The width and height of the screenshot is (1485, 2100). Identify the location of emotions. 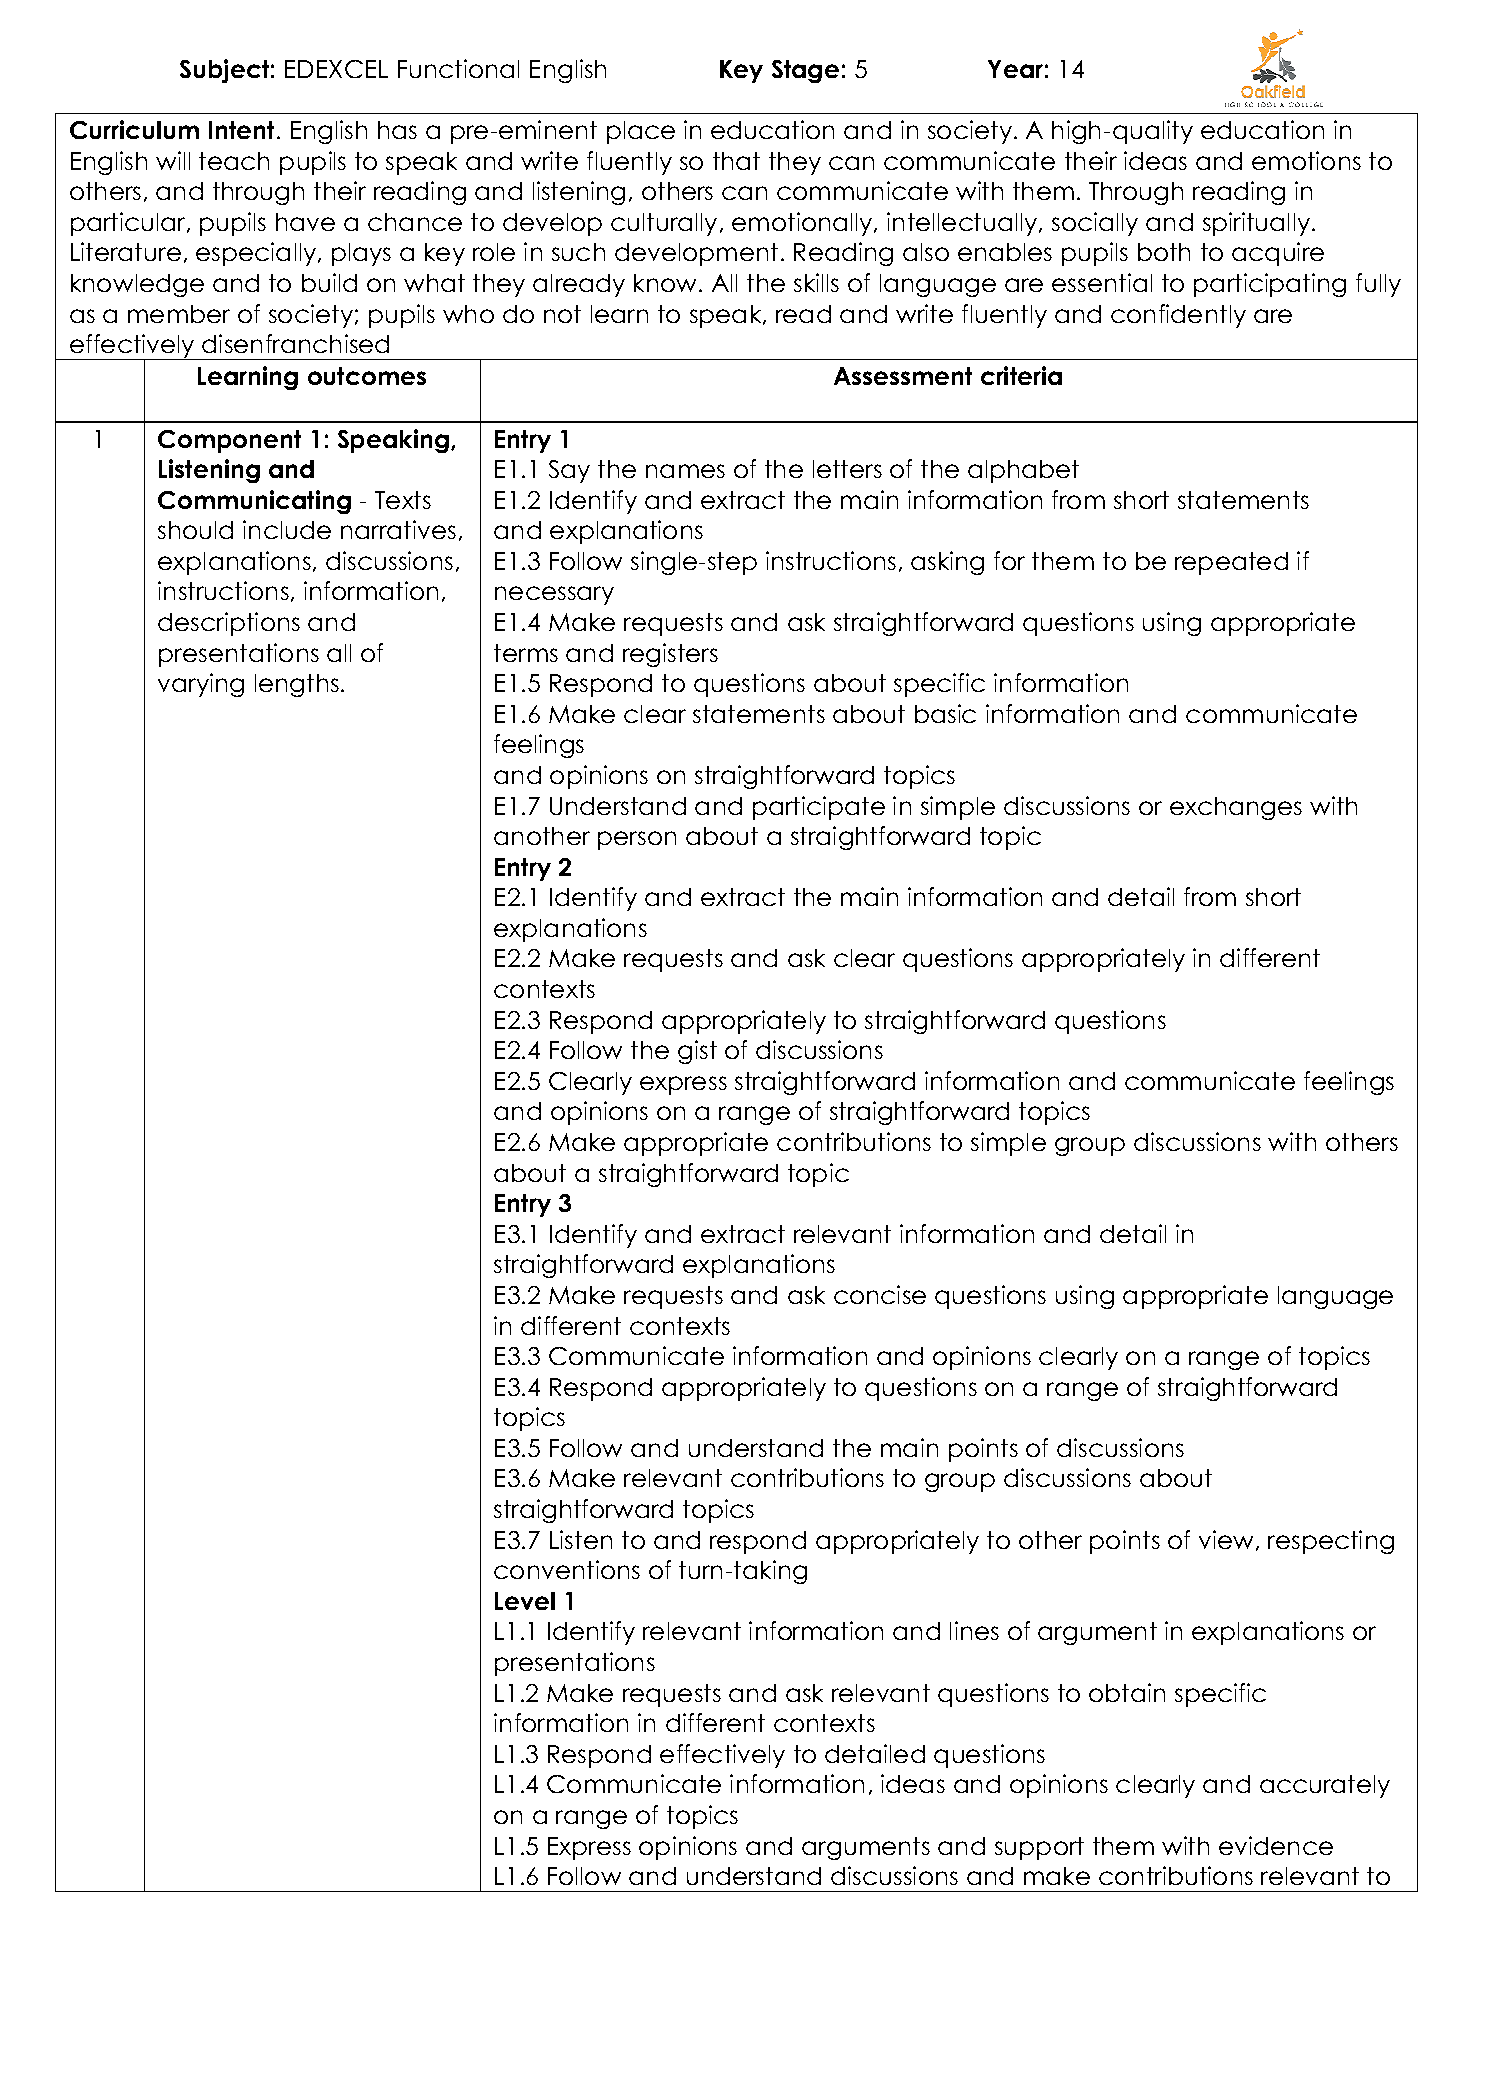
(1306, 160).
